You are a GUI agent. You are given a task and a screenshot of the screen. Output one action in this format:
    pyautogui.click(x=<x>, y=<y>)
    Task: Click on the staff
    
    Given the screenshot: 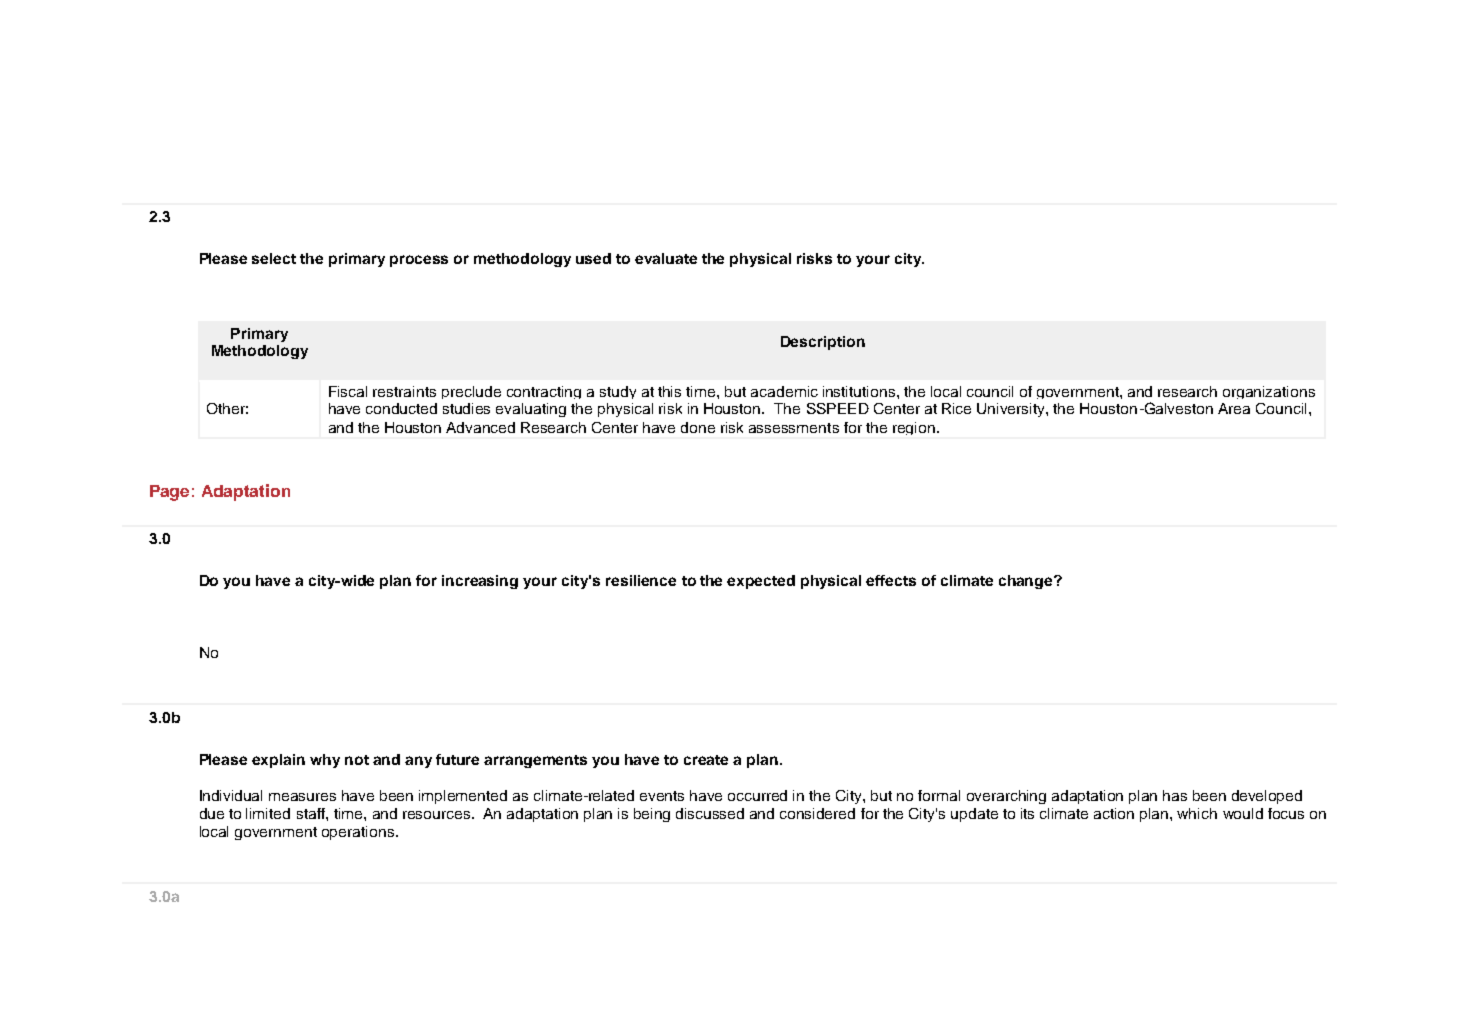 What is the action you would take?
    pyautogui.click(x=312, y=813)
